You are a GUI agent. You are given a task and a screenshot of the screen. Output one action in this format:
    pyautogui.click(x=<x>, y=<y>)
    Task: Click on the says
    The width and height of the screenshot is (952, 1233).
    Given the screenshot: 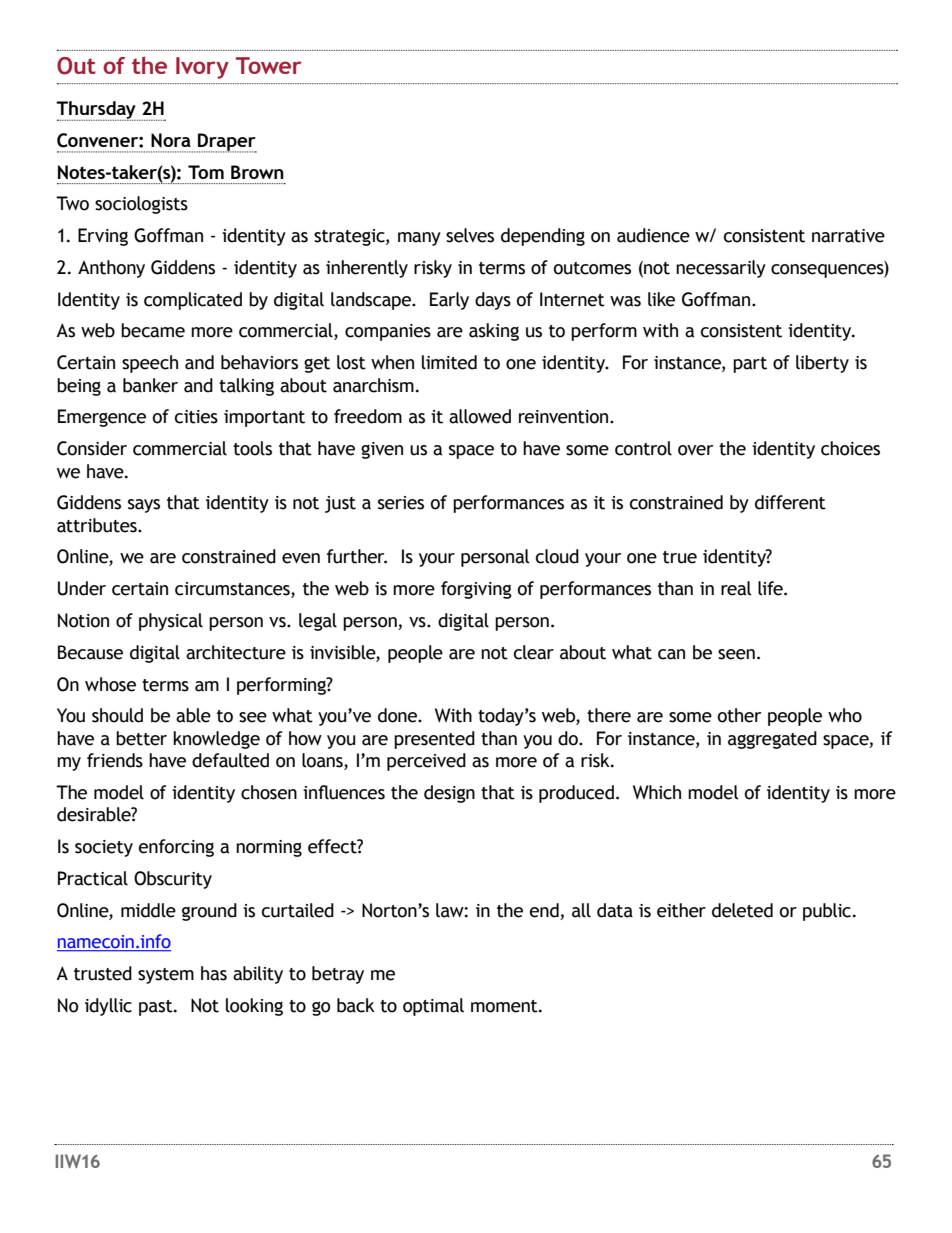 What is the action you would take?
    pyautogui.click(x=144, y=506)
